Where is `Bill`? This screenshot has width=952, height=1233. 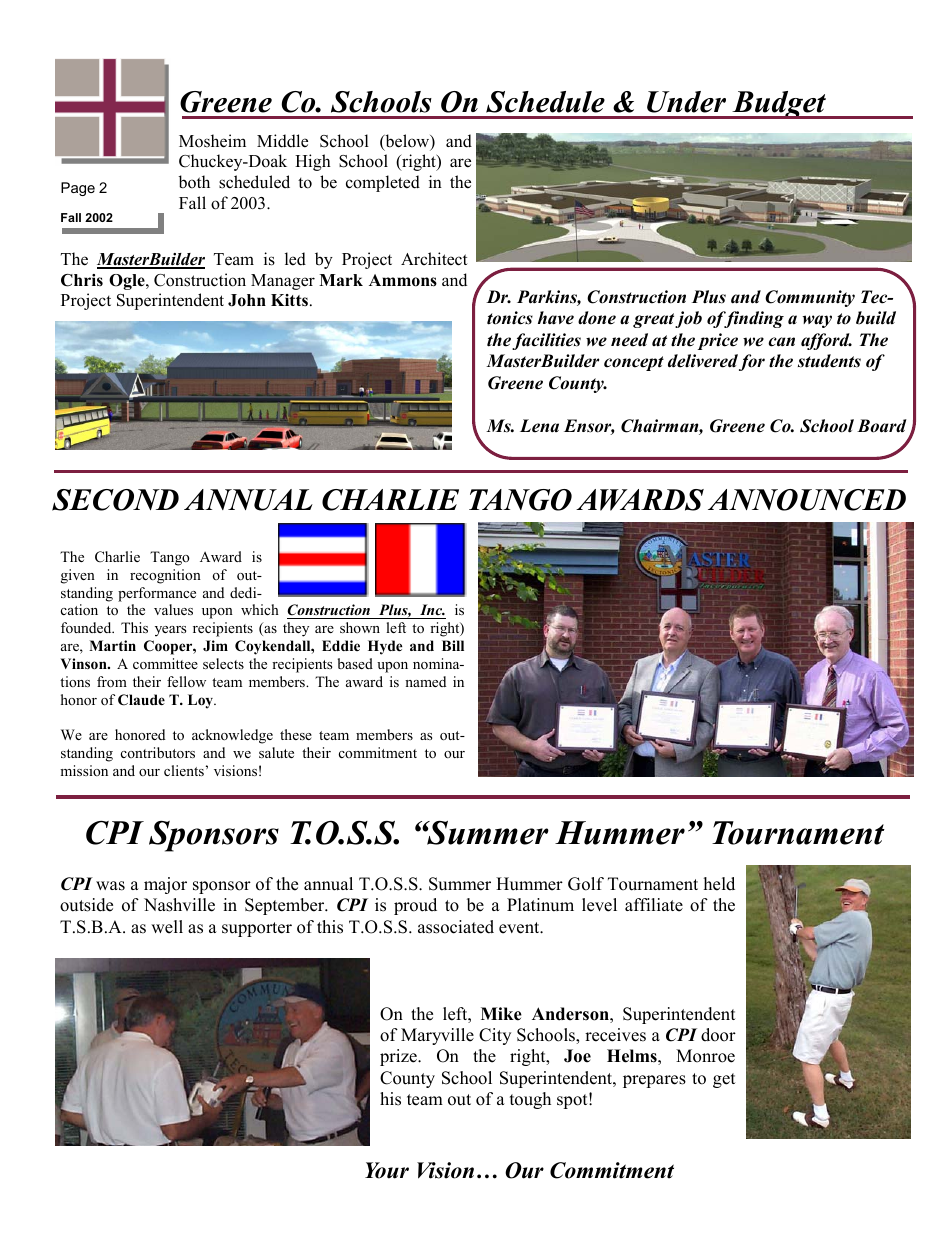 Bill is located at coordinates (453, 645).
